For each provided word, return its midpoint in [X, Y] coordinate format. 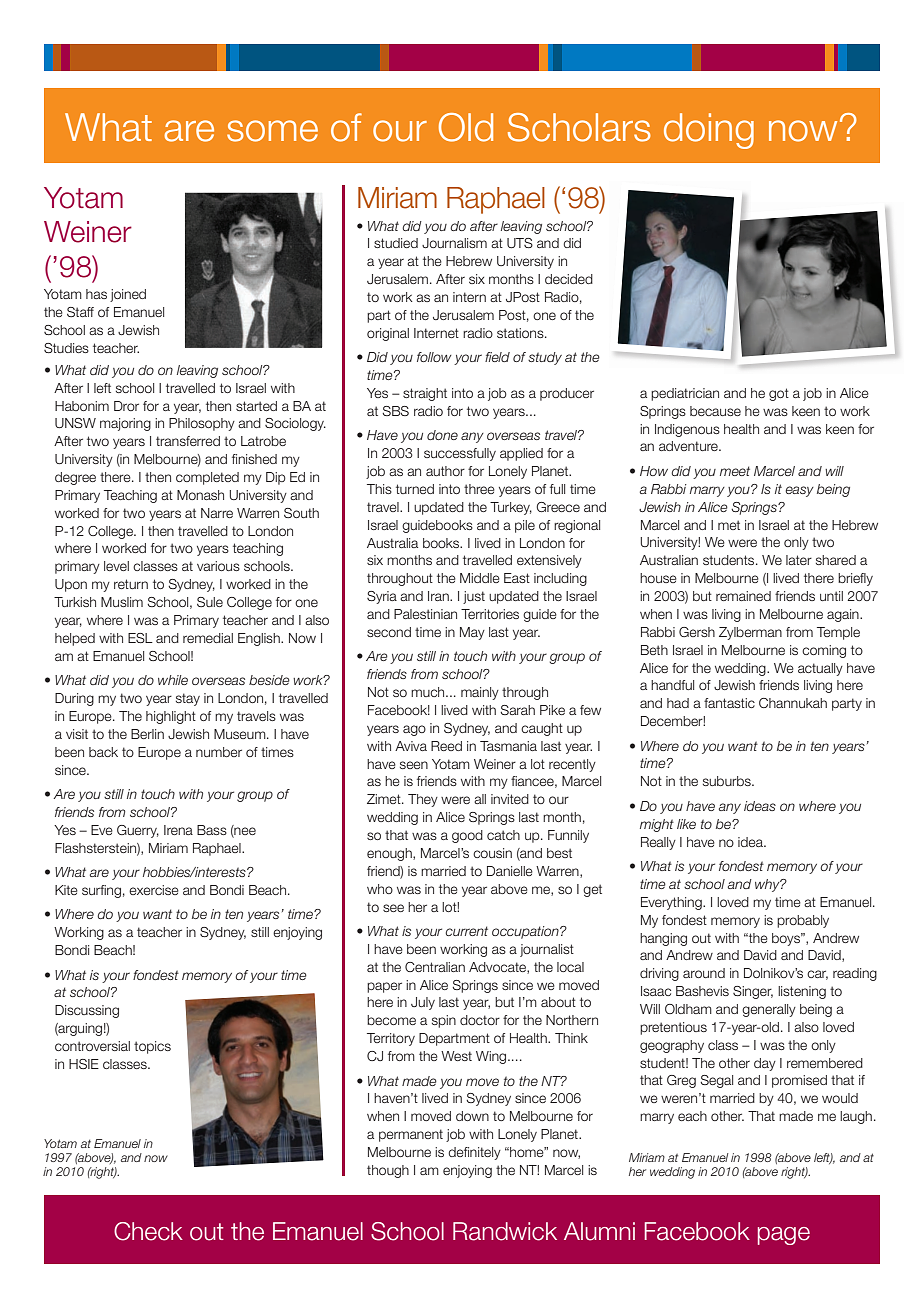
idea [751, 842]
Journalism [454, 243]
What [108, 127]
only [796, 543]
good [467, 836]
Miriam [168, 848]
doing [709, 131]
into [449, 489]
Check [148, 1231]
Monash [200, 495]
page [784, 1236]
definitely [474, 1153]
